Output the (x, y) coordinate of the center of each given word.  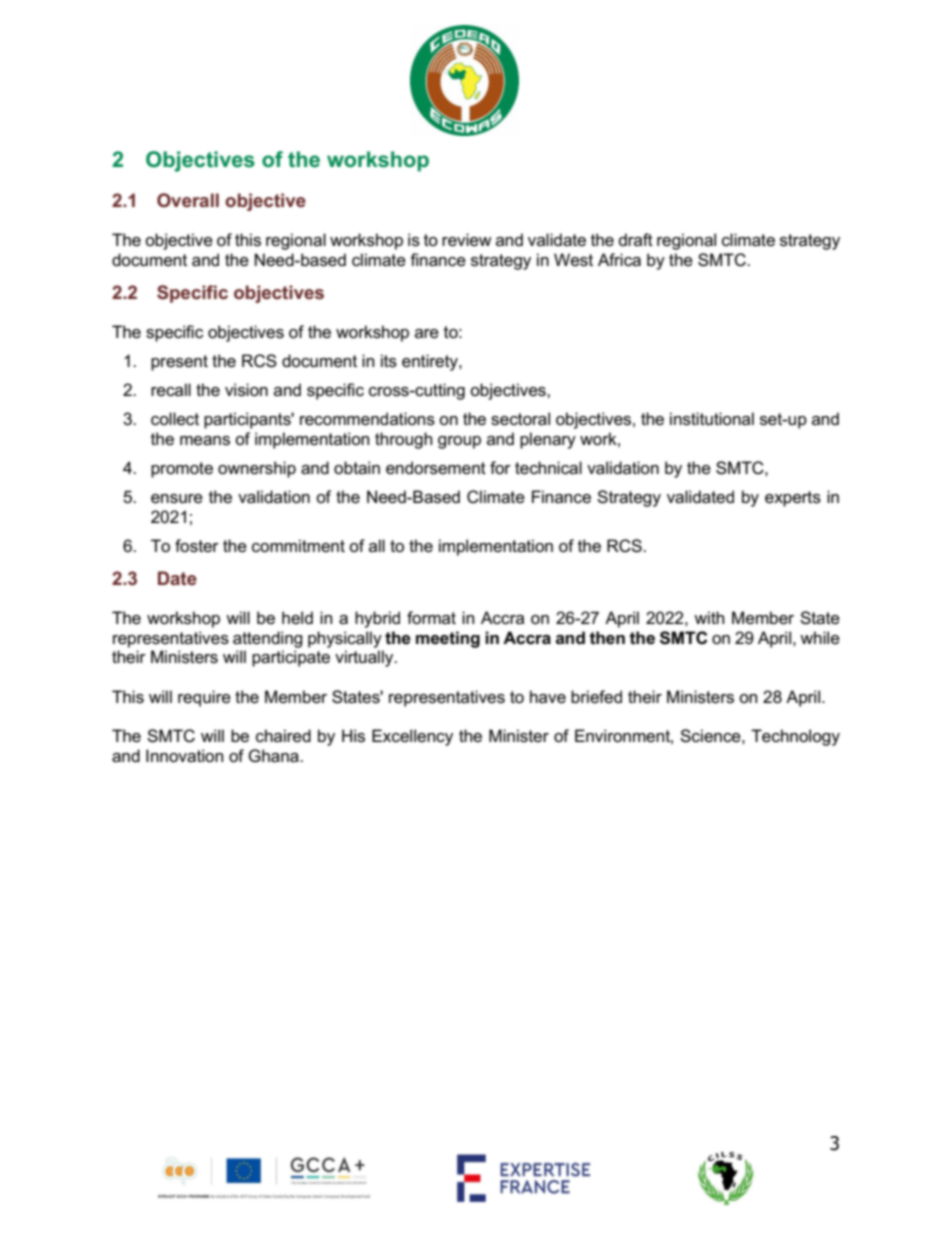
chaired (283, 736)
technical (548, 468)
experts (793, 499)
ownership (257, 469)
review (467, 240)
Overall (188, 200)
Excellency (412, 737)
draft (636, 239)
